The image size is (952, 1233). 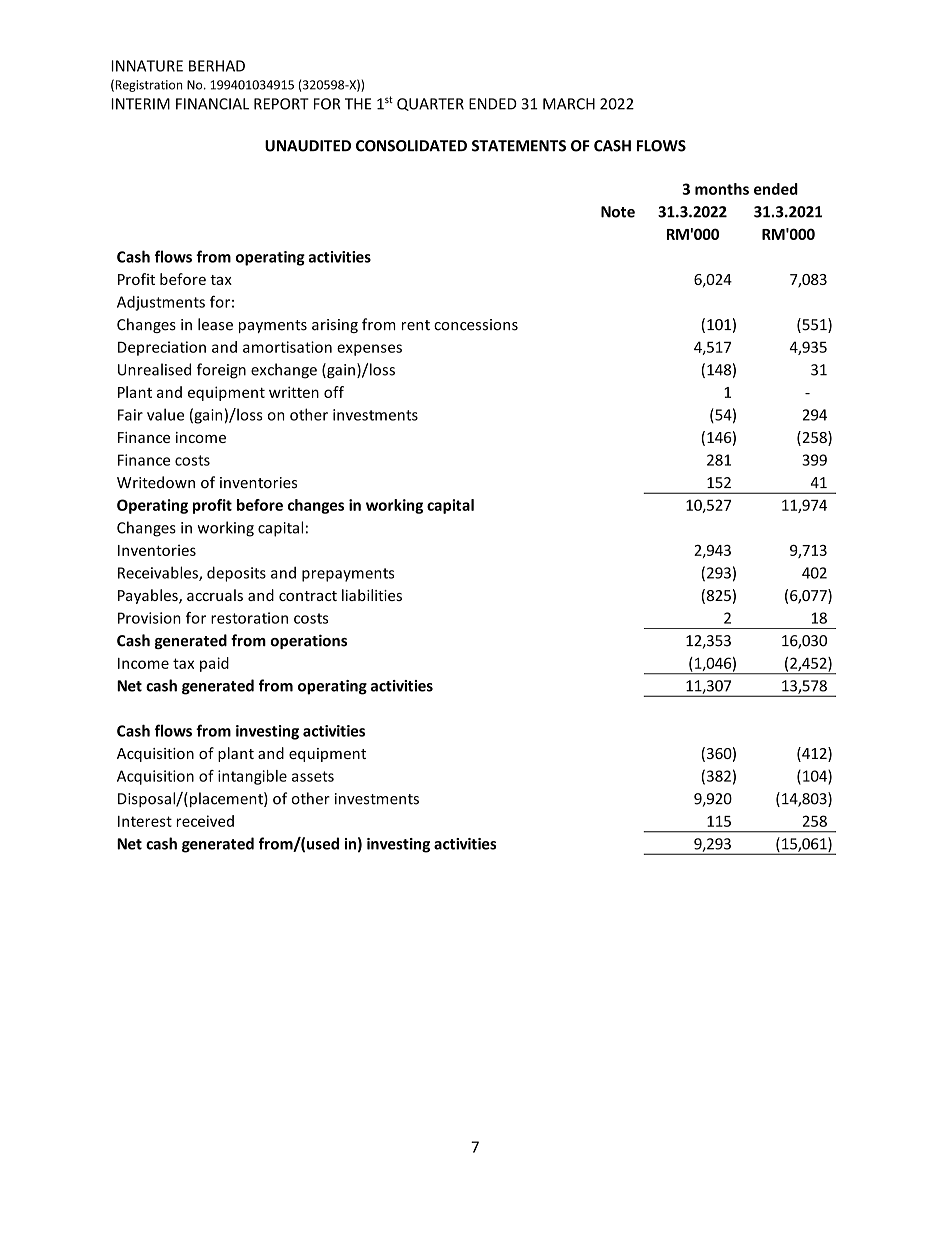 What do you see at coordinates (205, 821) in the screenshot?
I see `received` at bounding box center [205, 821].
